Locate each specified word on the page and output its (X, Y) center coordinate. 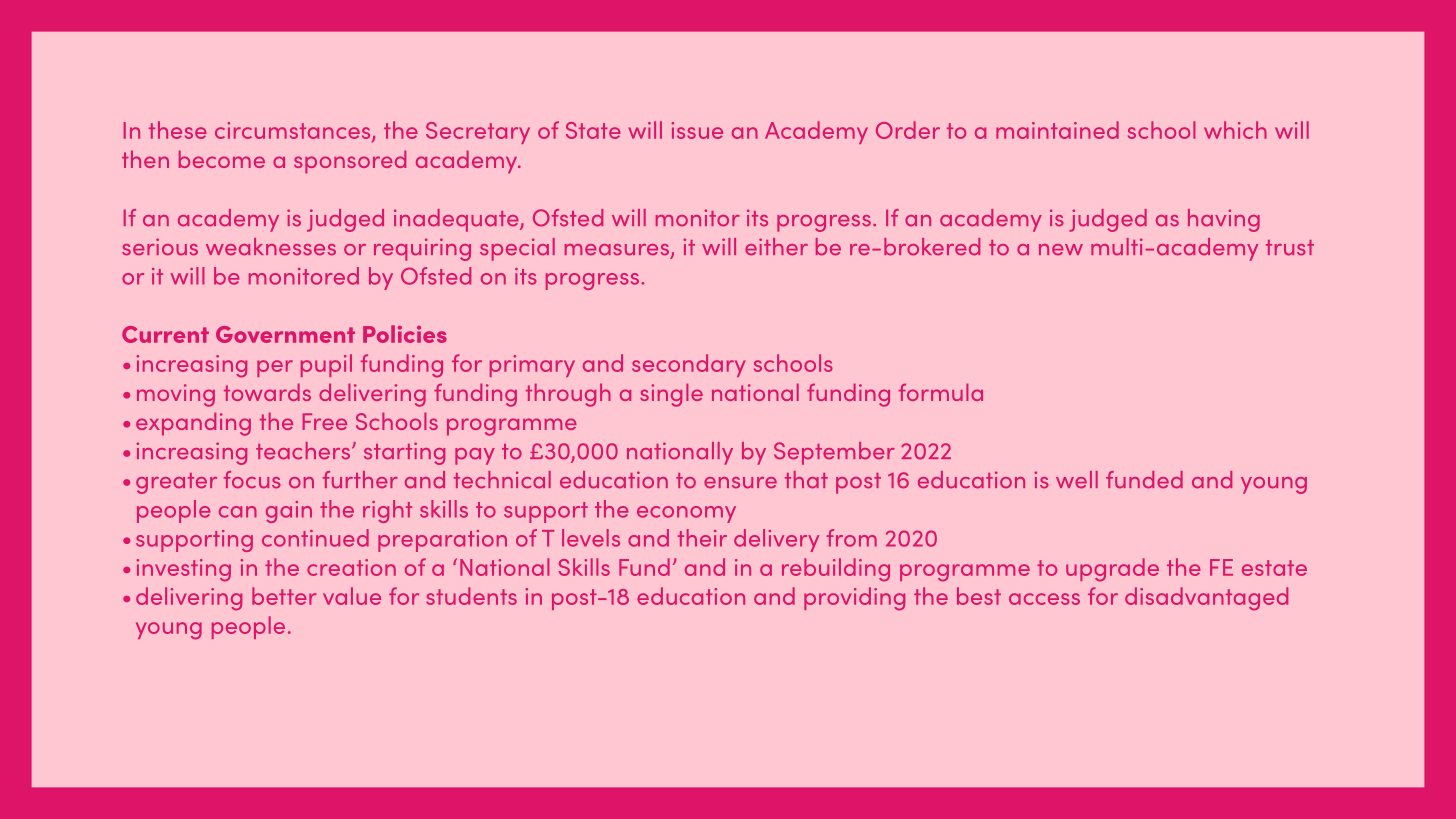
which (1235, 130)
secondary (688, 365)
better (284, 596)
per (275, 368)
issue (697, 130)
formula (941, 392)
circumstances (294, 132)
